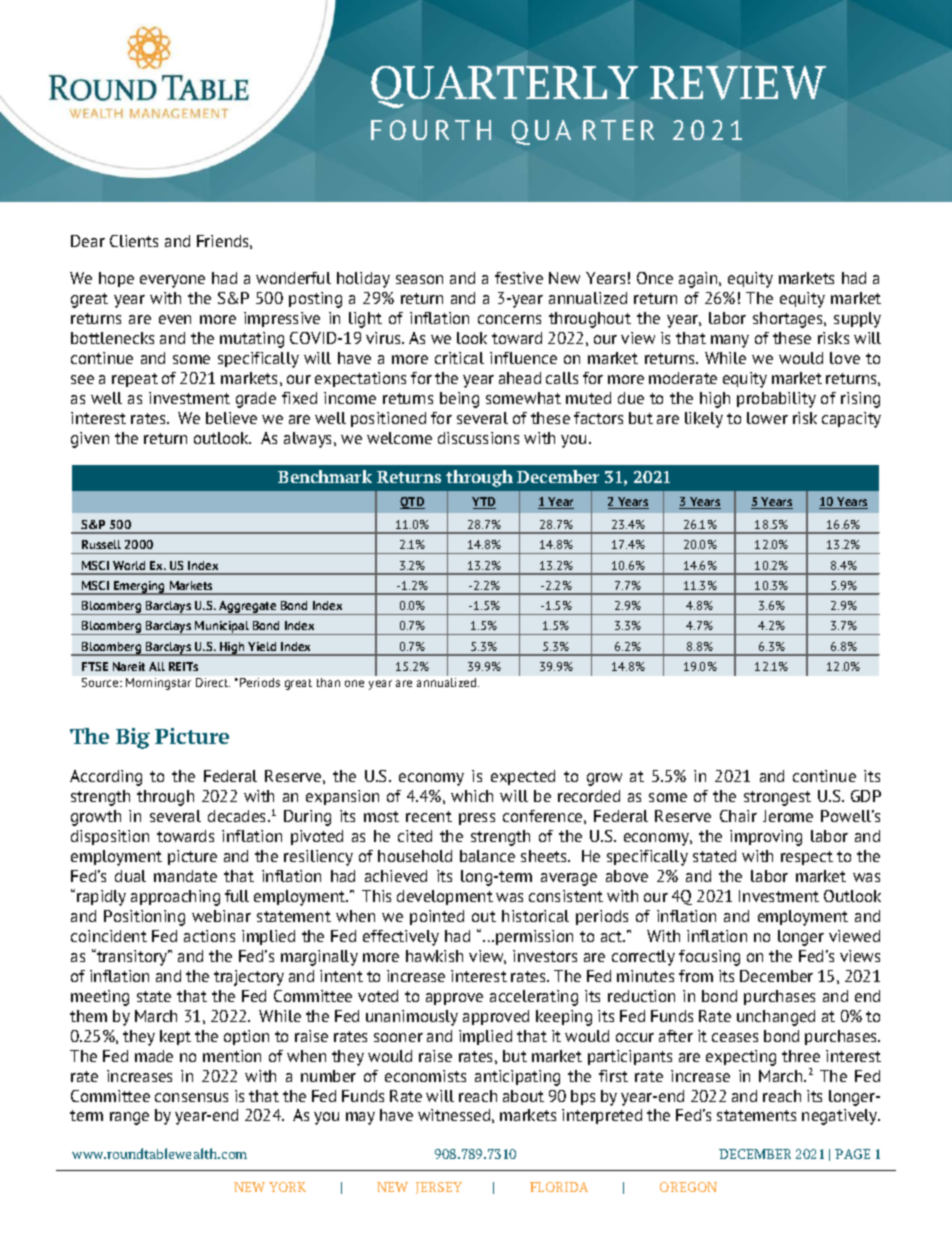 This document has width=952, height=1233. Describe the element at coordinates (231, 418) in the document. I see `believe` at that location.
